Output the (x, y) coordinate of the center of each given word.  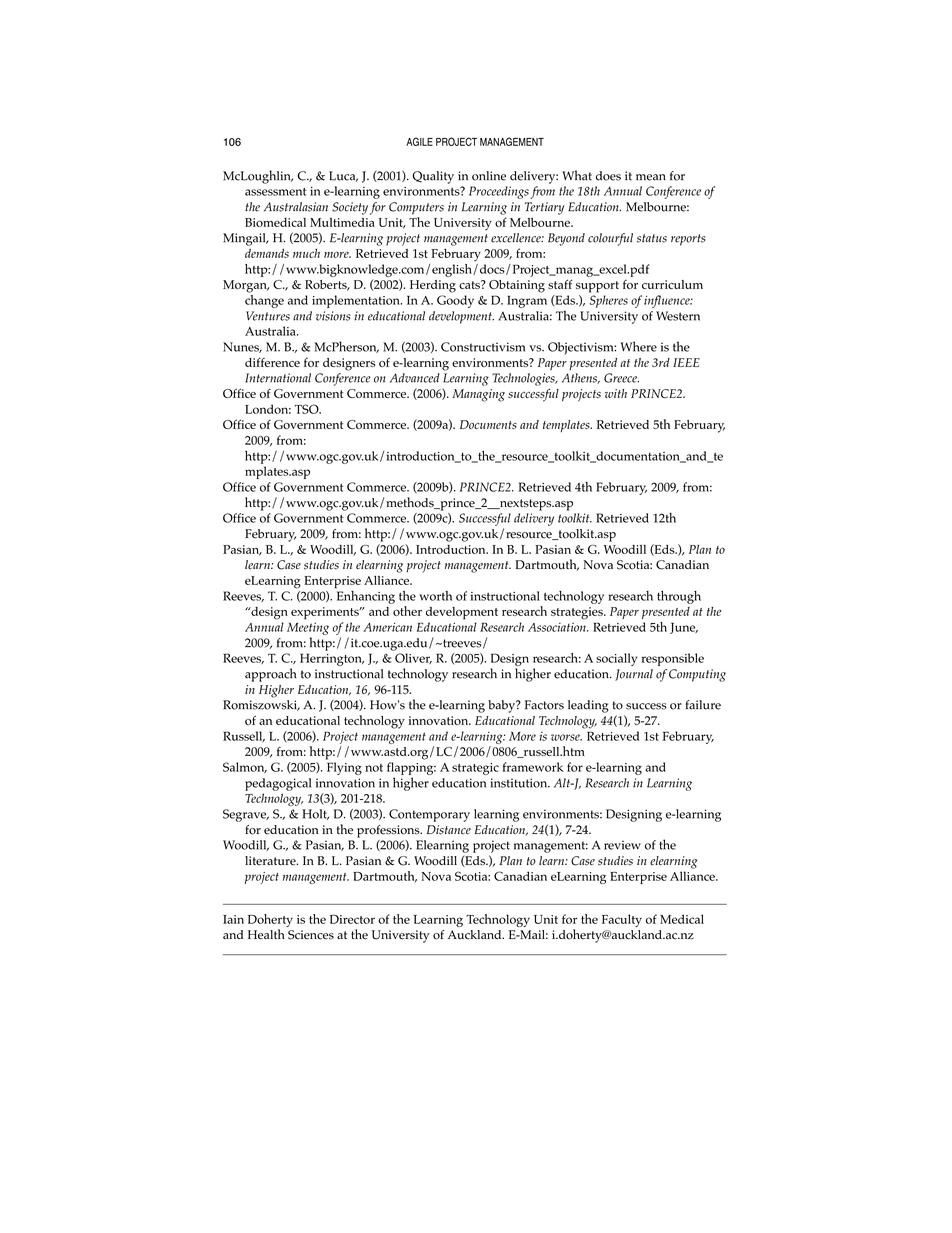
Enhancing (365, 596)
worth (435, 596)
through (679, 597)
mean (651, 177)
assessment (276, 192)
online (489, 176)
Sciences (311, 935)
